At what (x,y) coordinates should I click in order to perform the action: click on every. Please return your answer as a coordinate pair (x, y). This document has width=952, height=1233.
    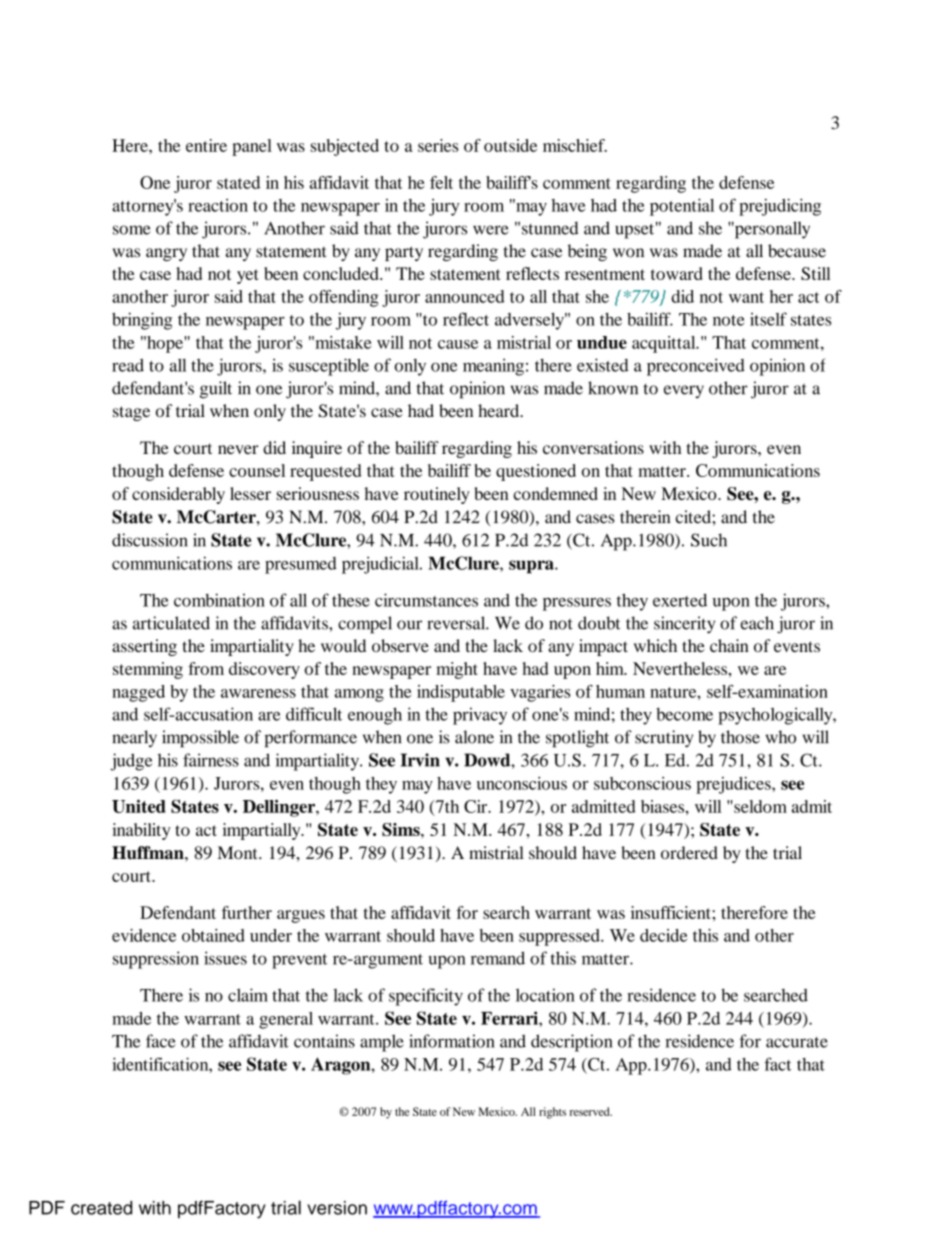
    Looking at the image, I should click on (684, 391).
